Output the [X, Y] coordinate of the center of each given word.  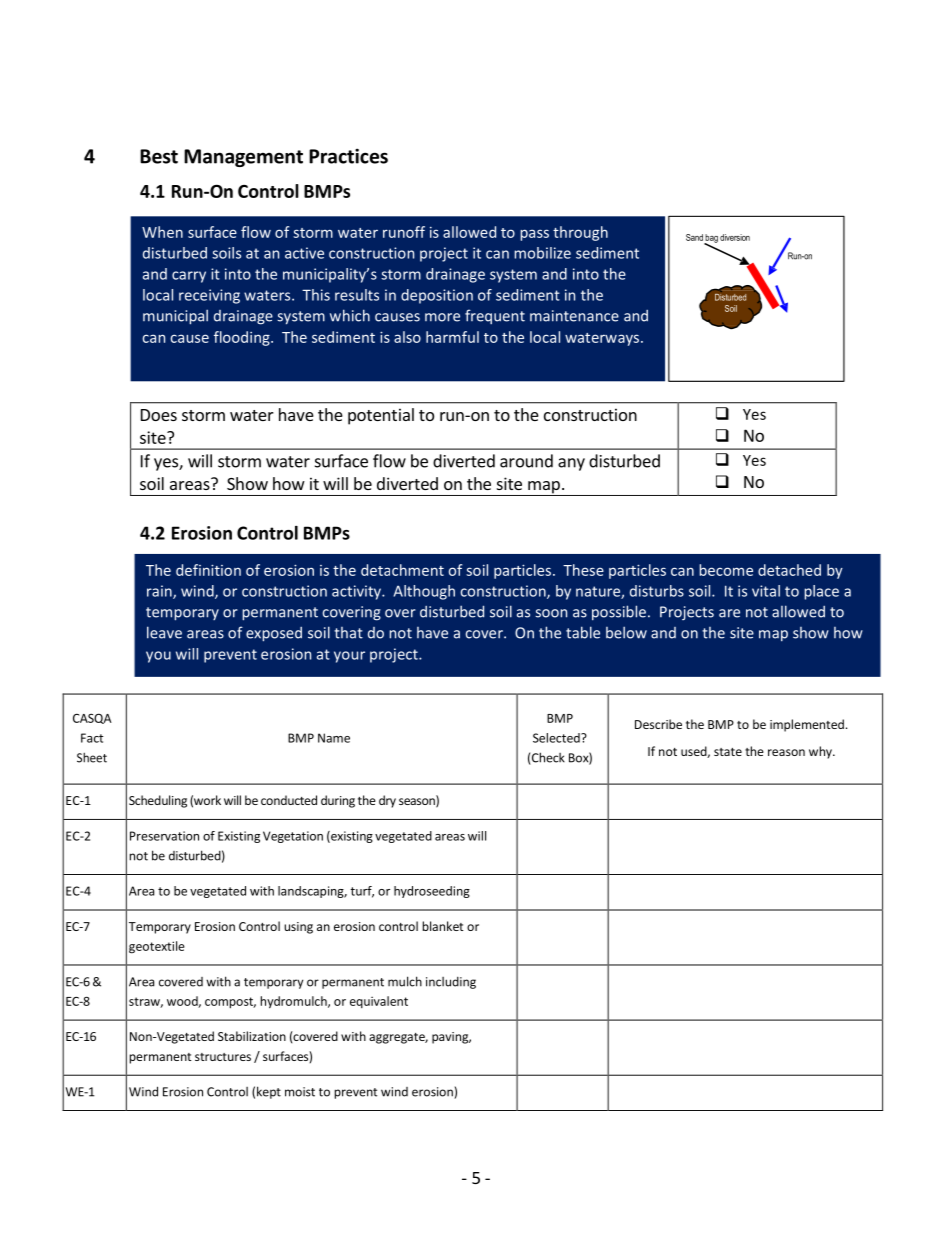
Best [159, 156]
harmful [452, 337]
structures [223, 1057]
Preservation [164, 836]
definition [208, 570]
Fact [92, 738]
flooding [243, 338]
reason [786, 752]
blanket [443, 926]
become [726, 570]
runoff [404, 232]
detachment [402, 570]
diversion [735, 237]
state [728, 752]
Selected [557, 738]
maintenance [574, 316]
